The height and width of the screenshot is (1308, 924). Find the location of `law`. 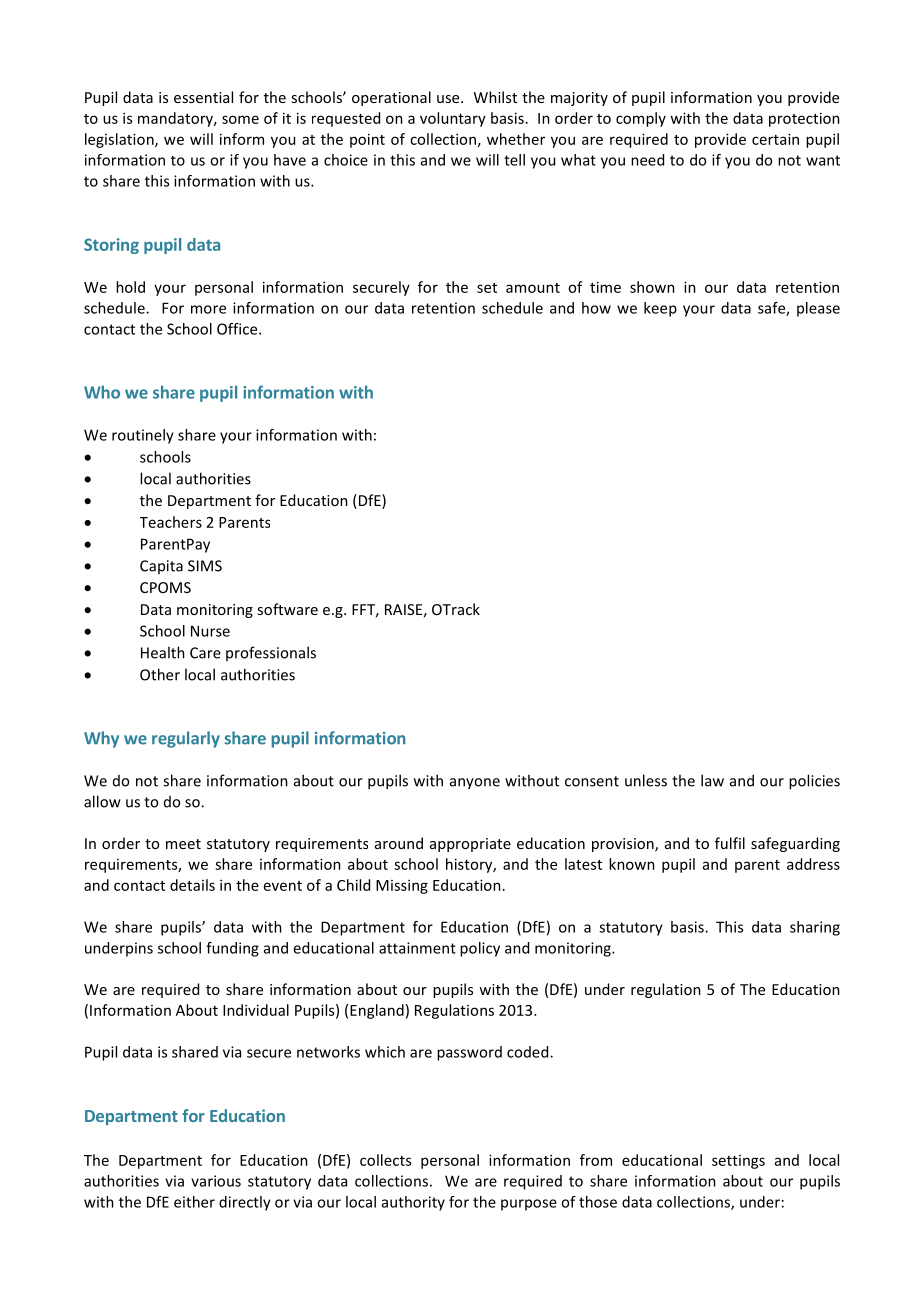

law is located at coordinates (712, 780).
